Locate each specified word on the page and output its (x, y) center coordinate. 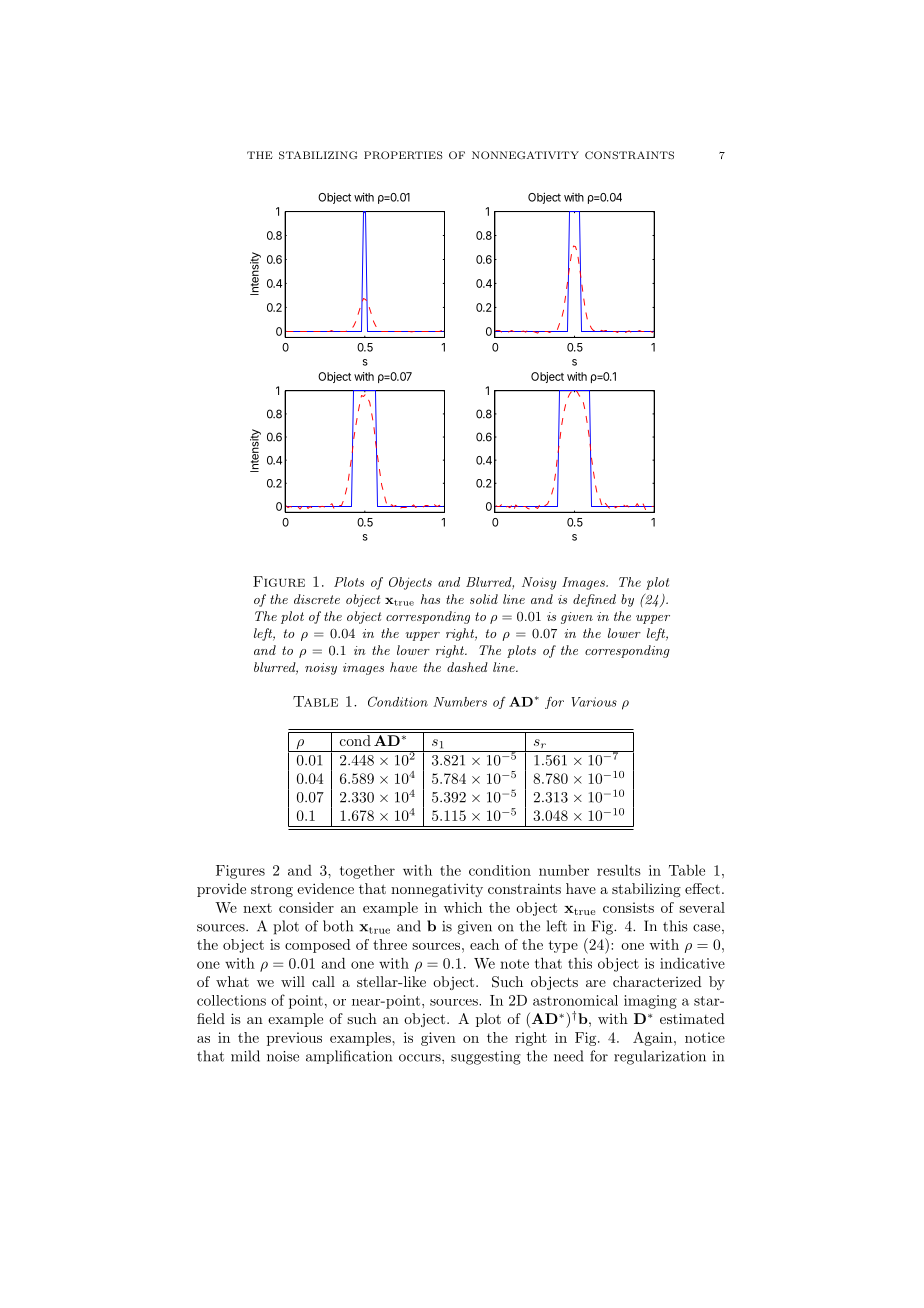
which (463, 907)
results (619, 870)
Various (594, 702)
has (430, 599)
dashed (467, 667)
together (367, 872)
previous (294, 1039)
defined (594, 600)
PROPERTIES (403, 155)
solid (484, 599)
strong (272, 890)
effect (702, 888)
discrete (317, 599)
